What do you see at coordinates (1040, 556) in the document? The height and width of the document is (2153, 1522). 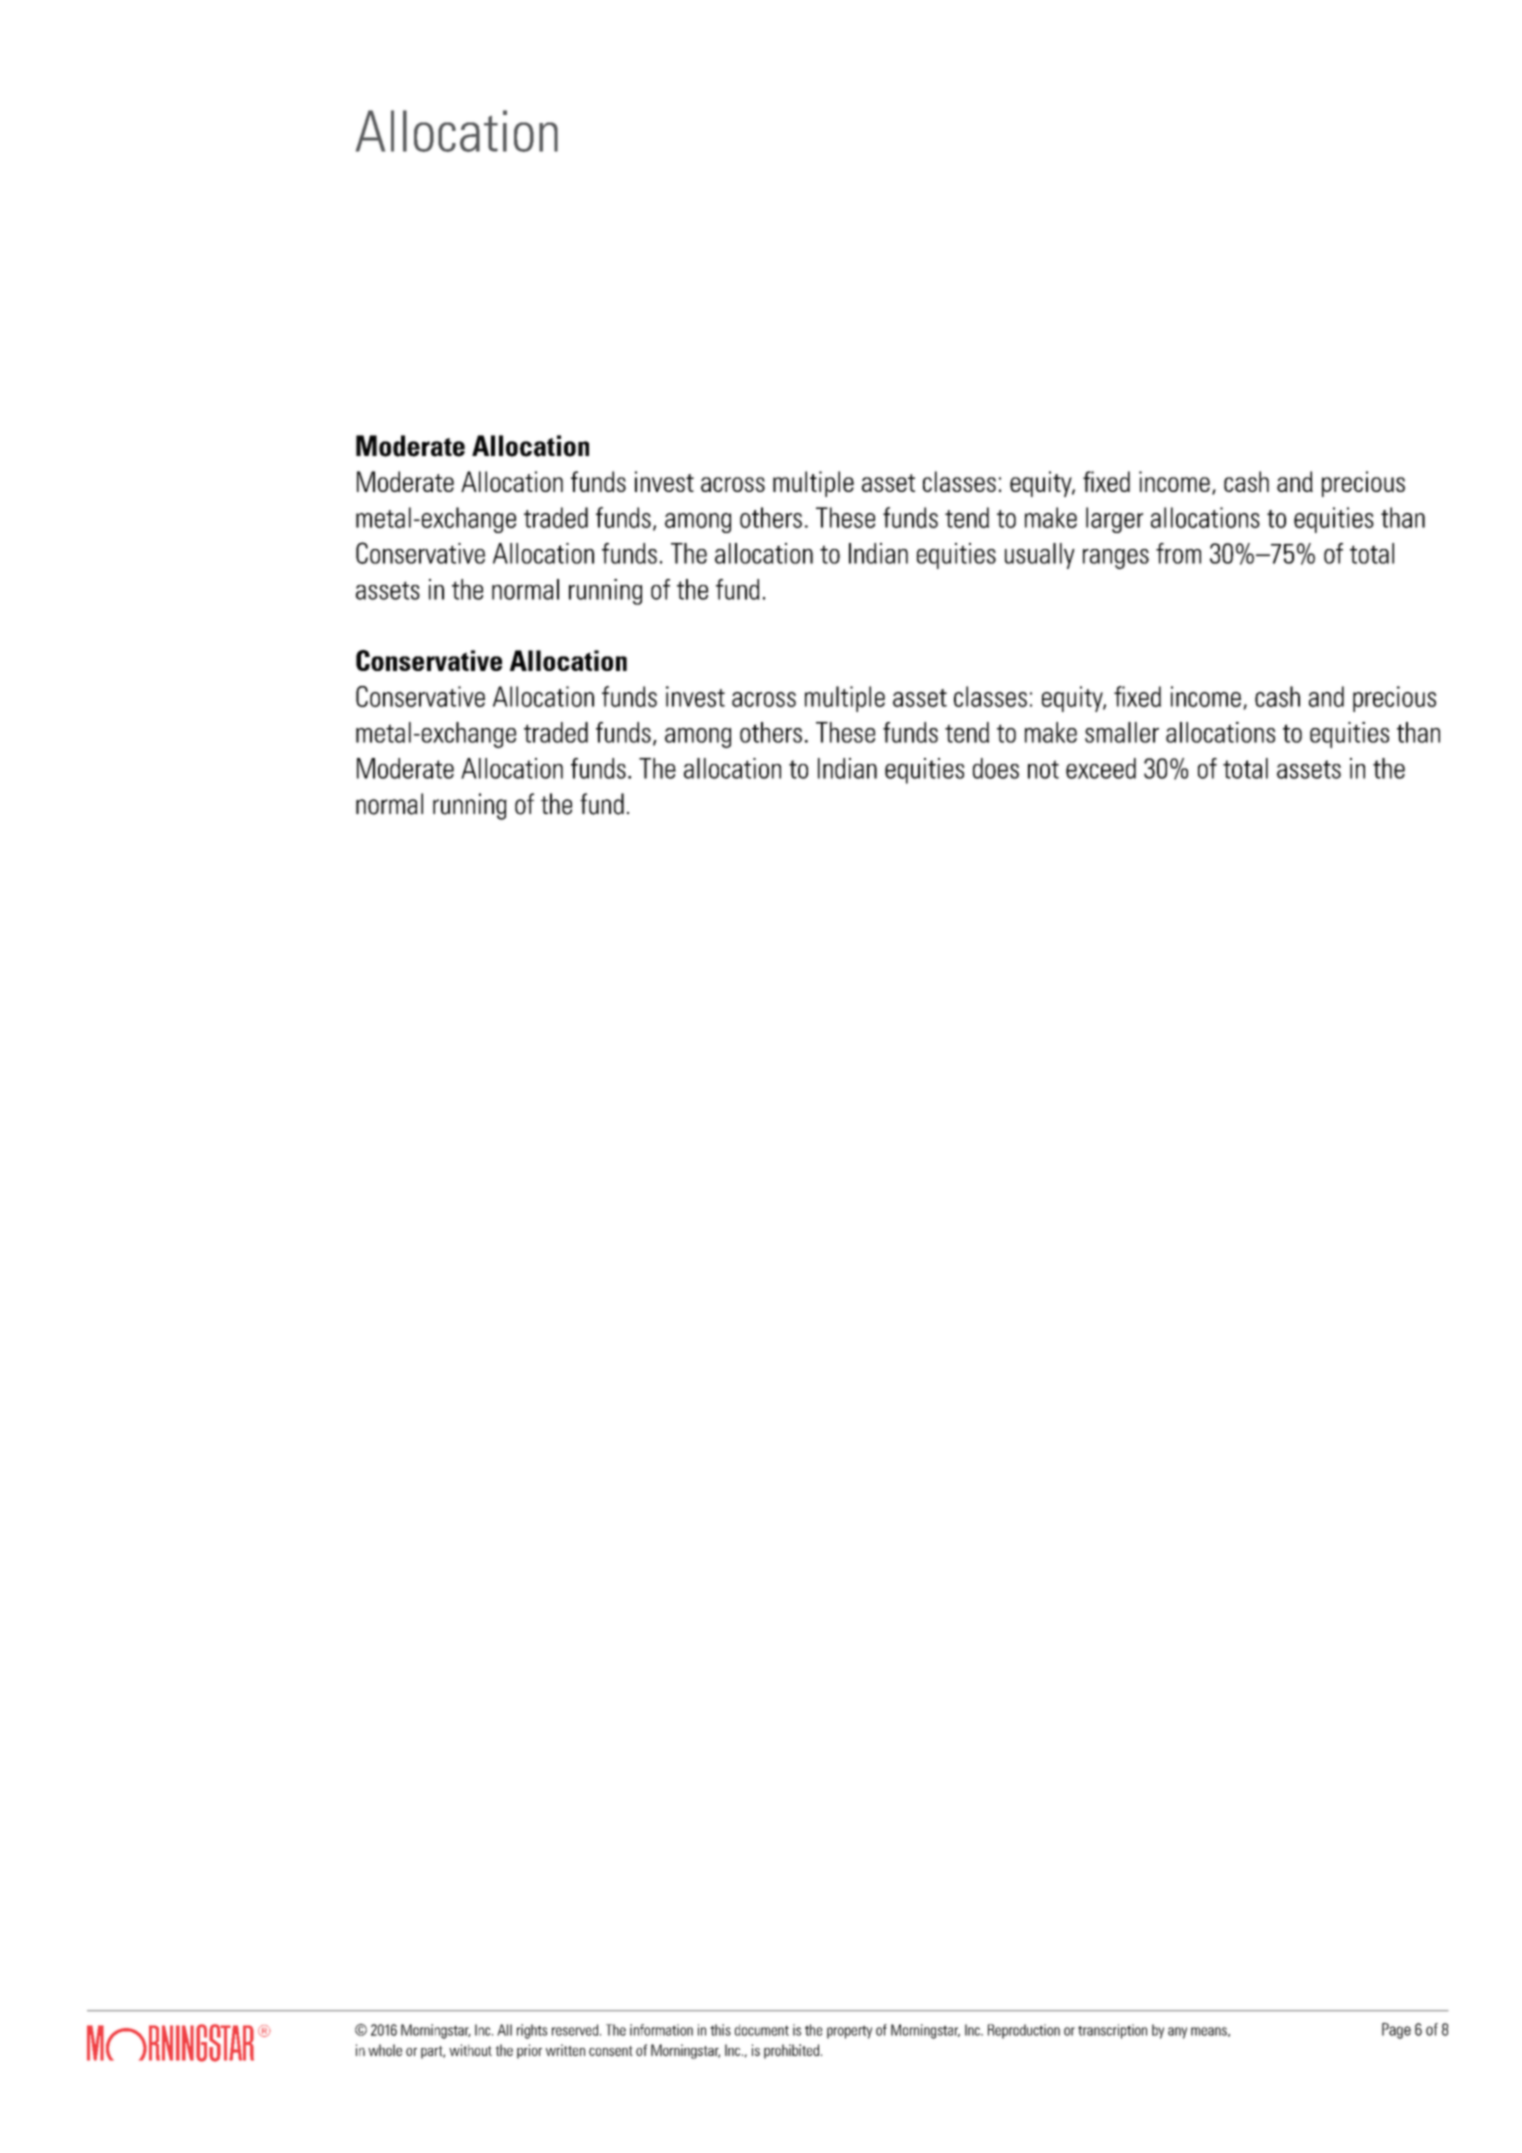 I see `usually` at bounding box center [1040, 556].
